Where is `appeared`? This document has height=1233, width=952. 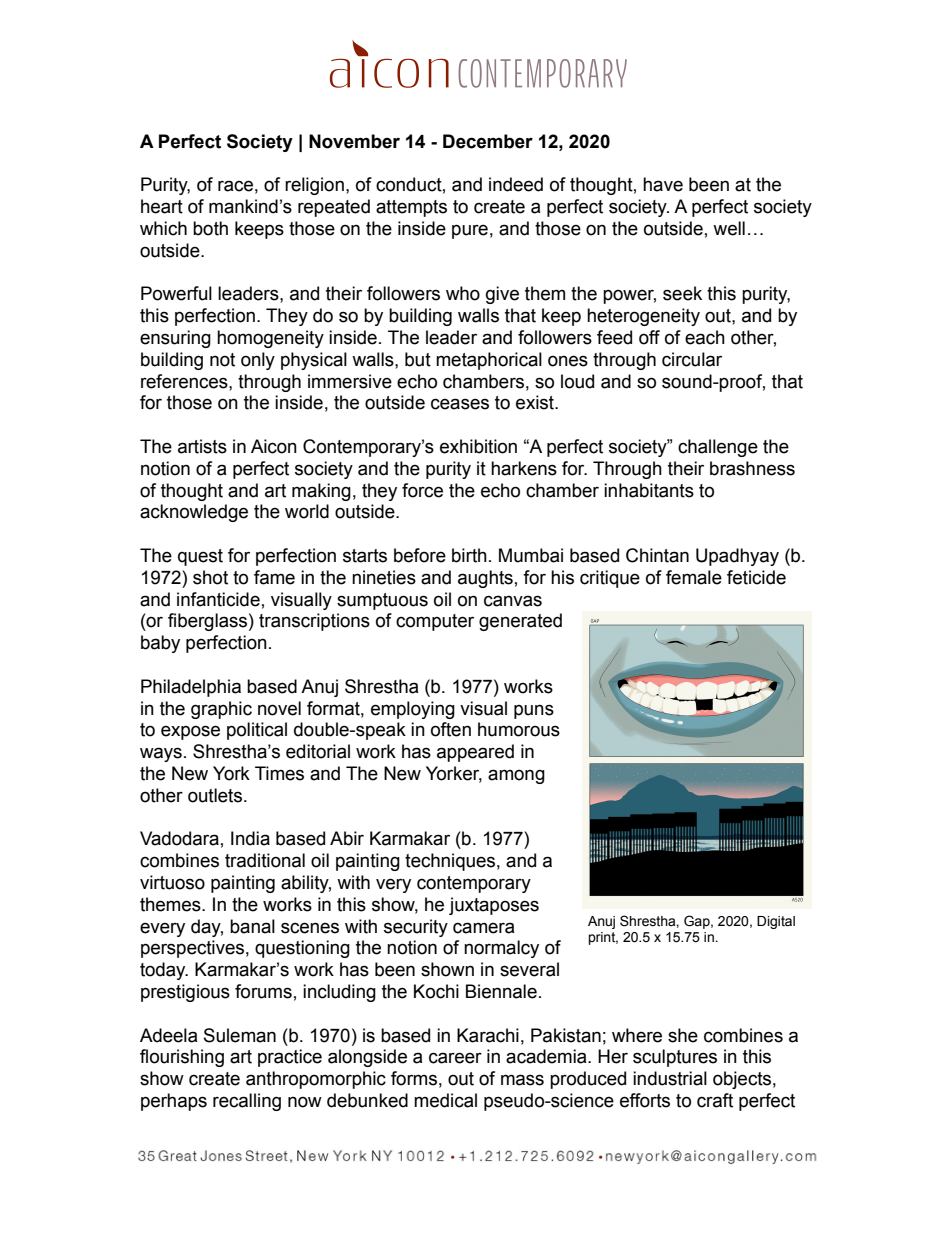
appeared is located at coordinates (475, 753).
